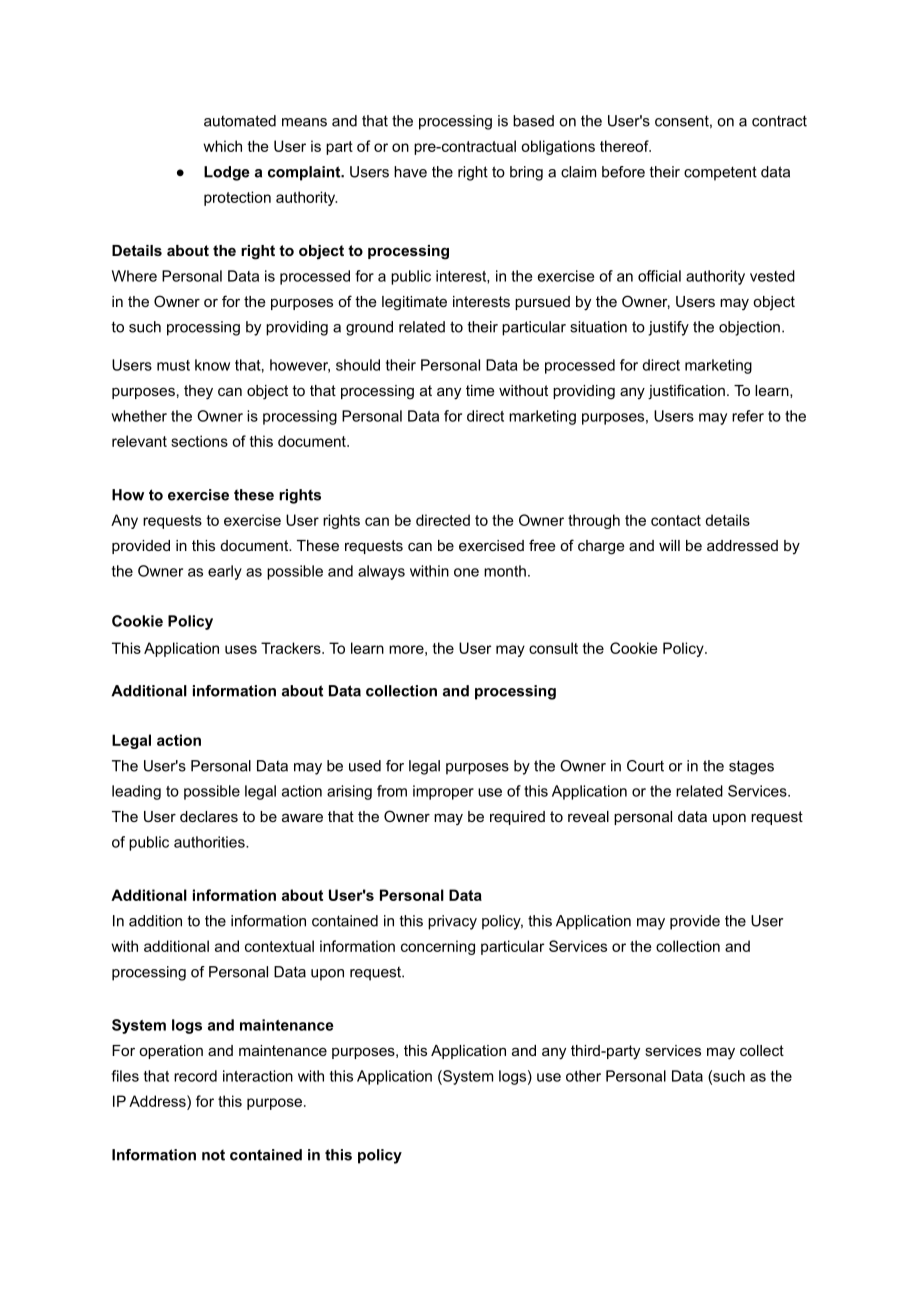 Image resolution: width=924 pixels, height=1307 pixels. Describe the element at coordinates (438, 947) in the page. I see `concerning` at that location.
